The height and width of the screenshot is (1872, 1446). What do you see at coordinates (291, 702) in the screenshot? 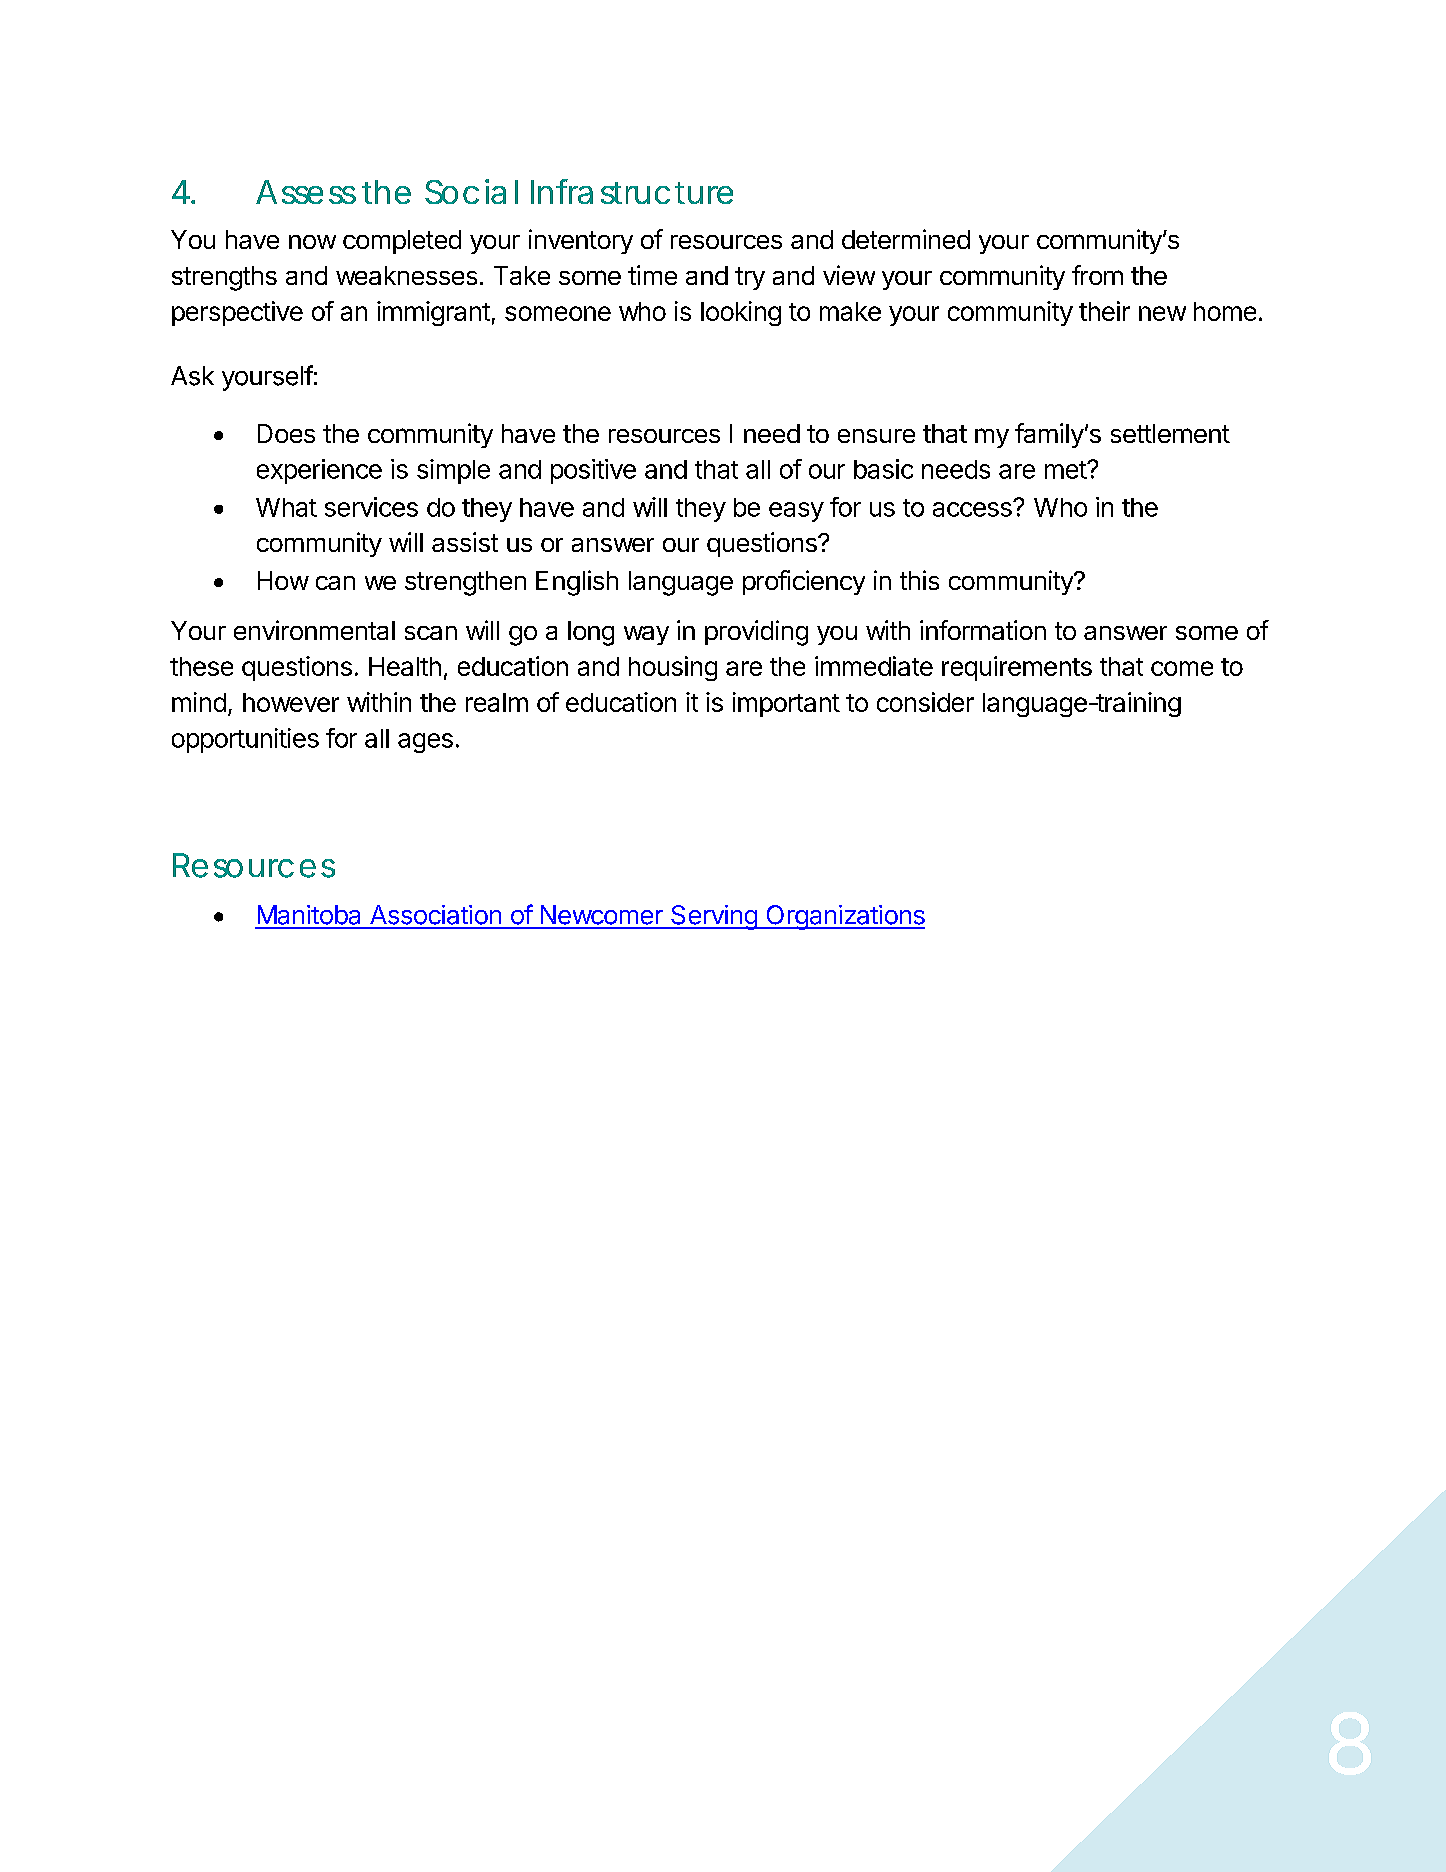
I see `however` at bounding box center [291, 702].
